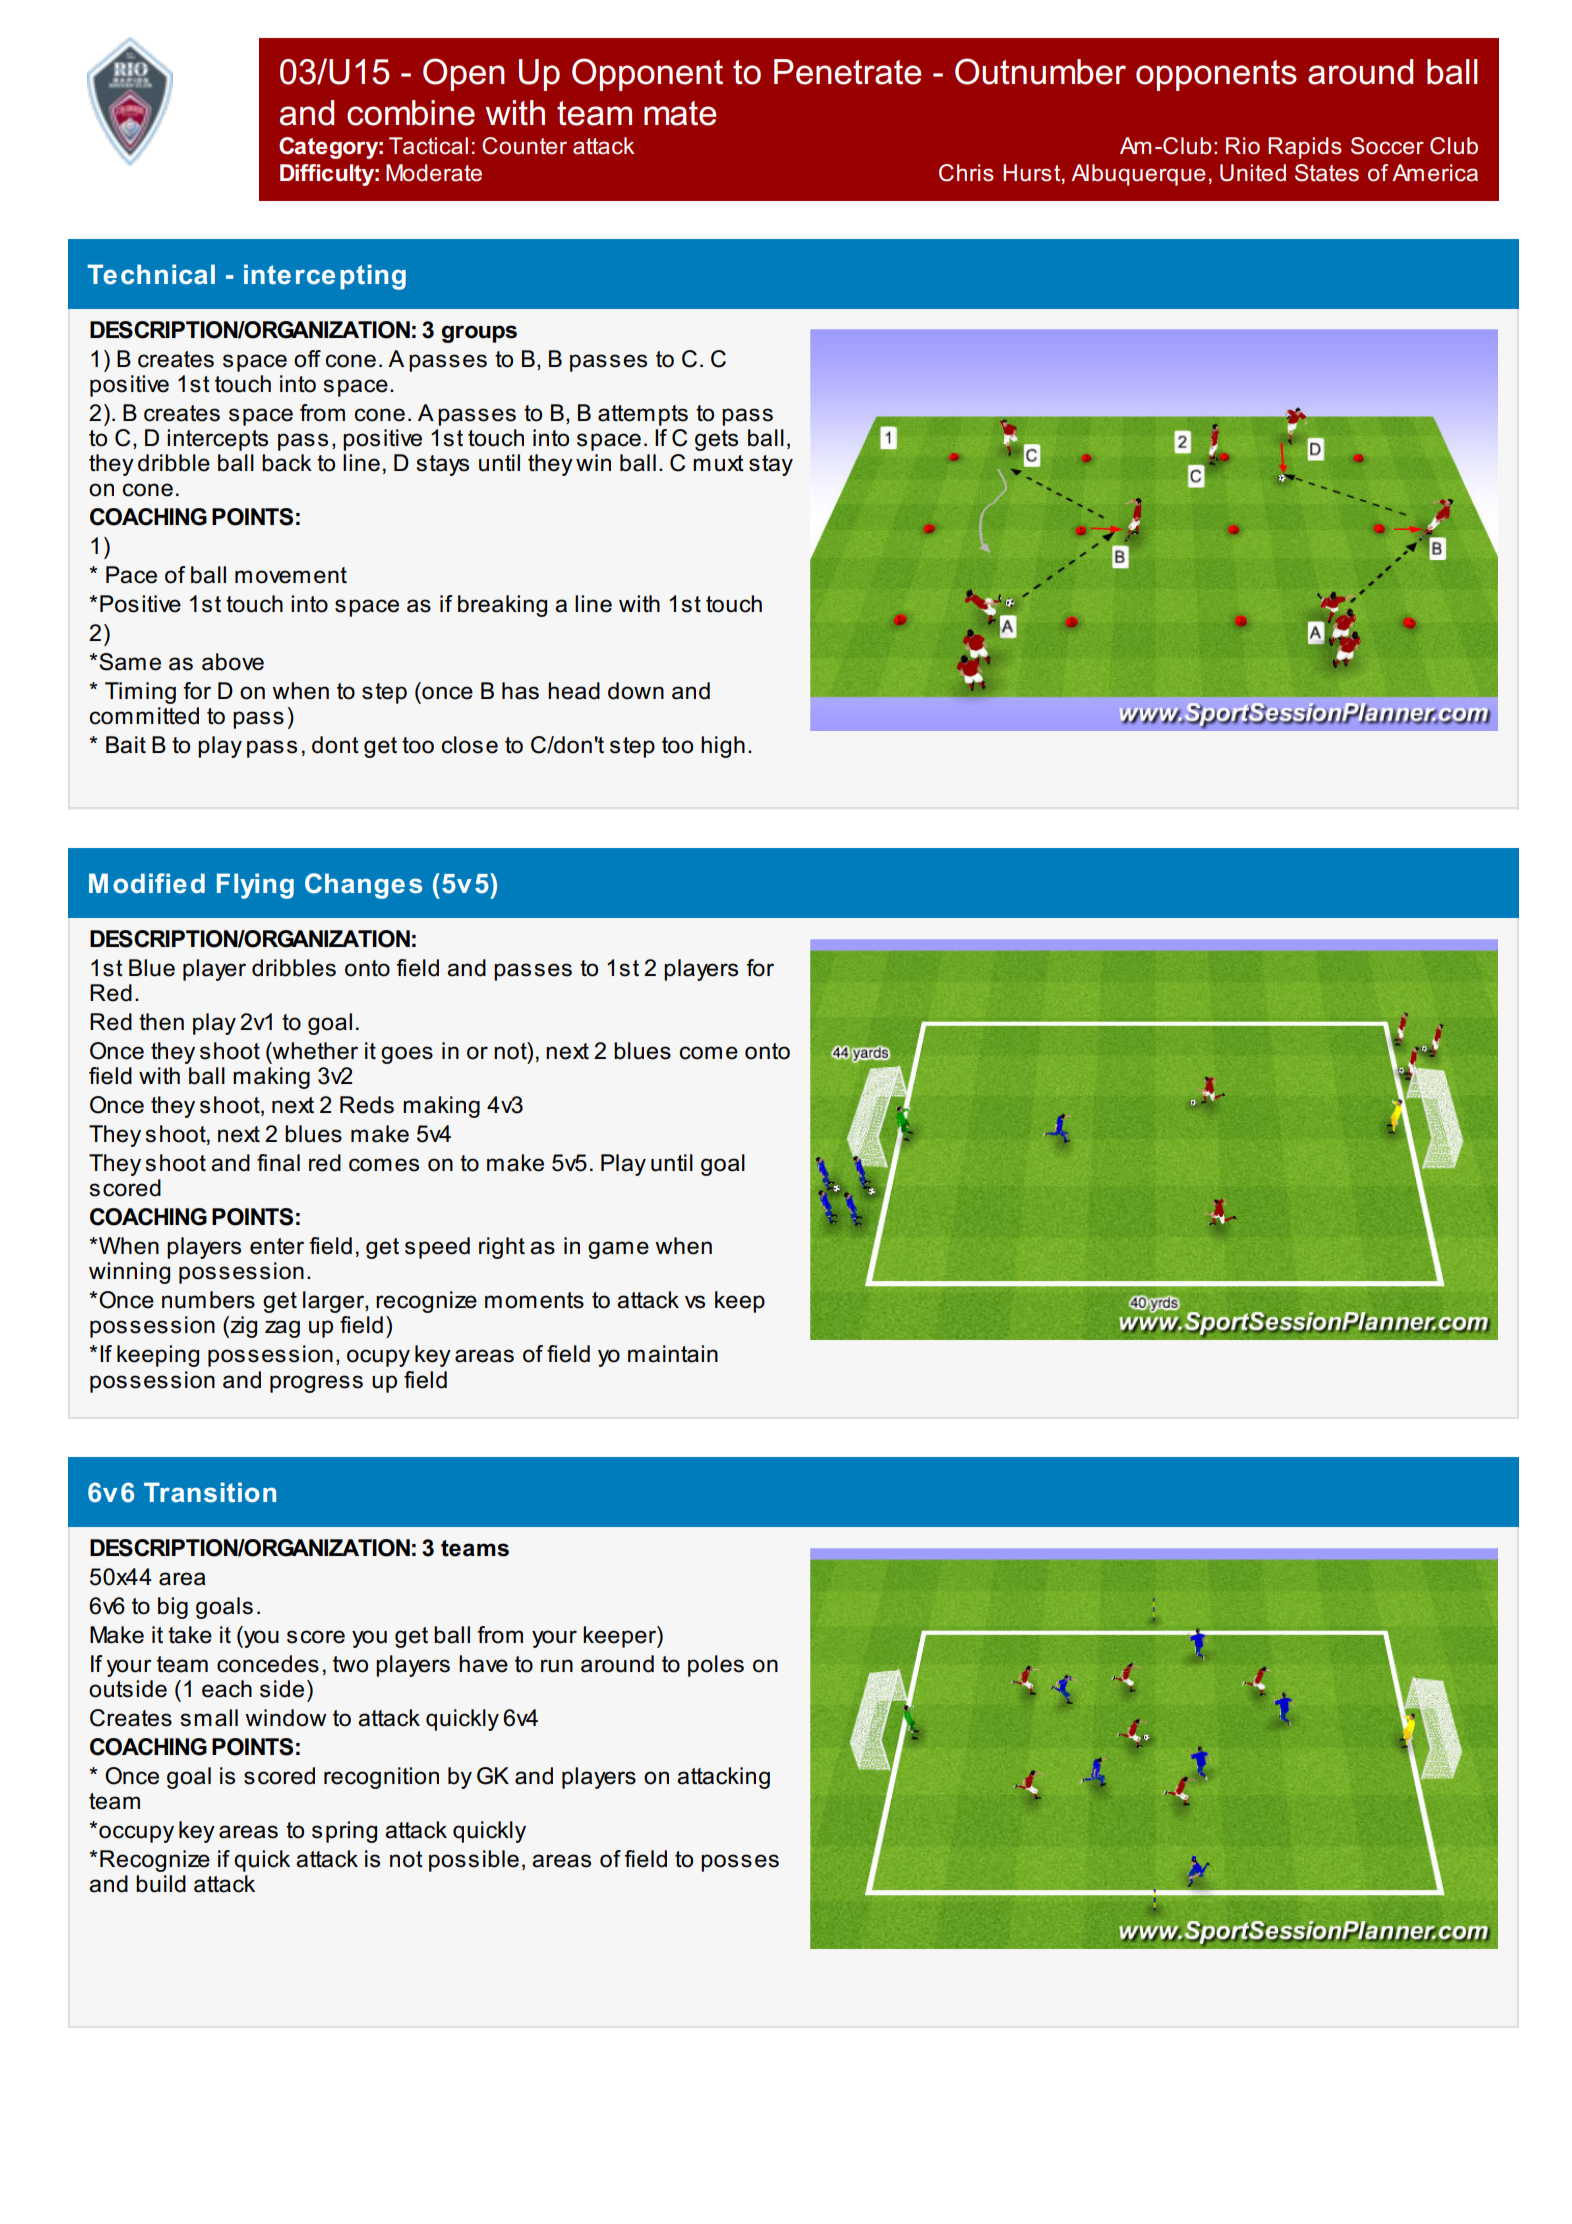  Describe the element at coordinates (716, 1666) in the image. I see `poles` at that location.
